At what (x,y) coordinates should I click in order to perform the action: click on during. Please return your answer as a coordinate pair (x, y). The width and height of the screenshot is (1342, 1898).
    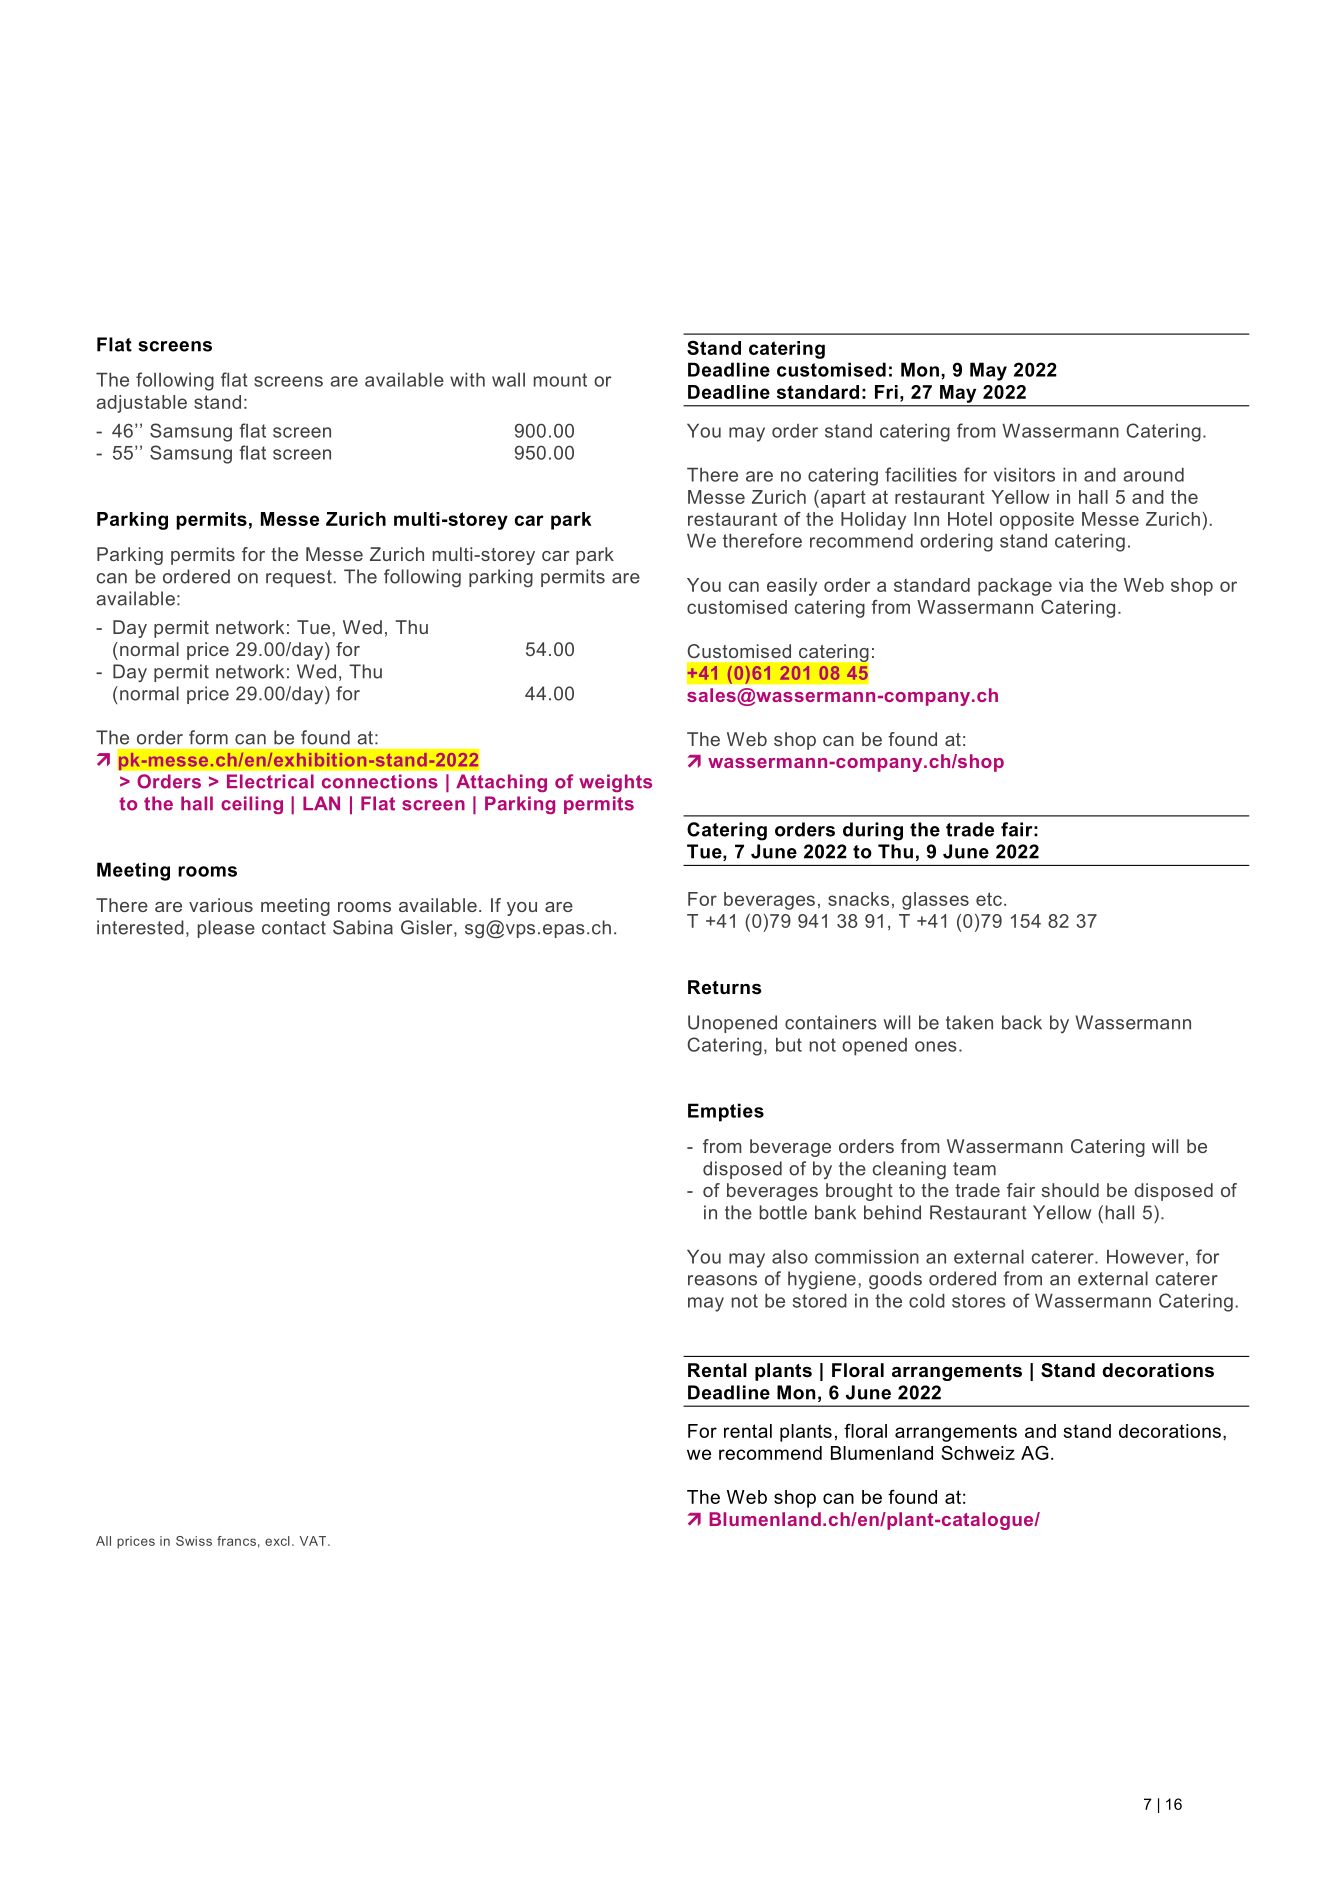
    Looking at the image, I should click on (873, 831).
